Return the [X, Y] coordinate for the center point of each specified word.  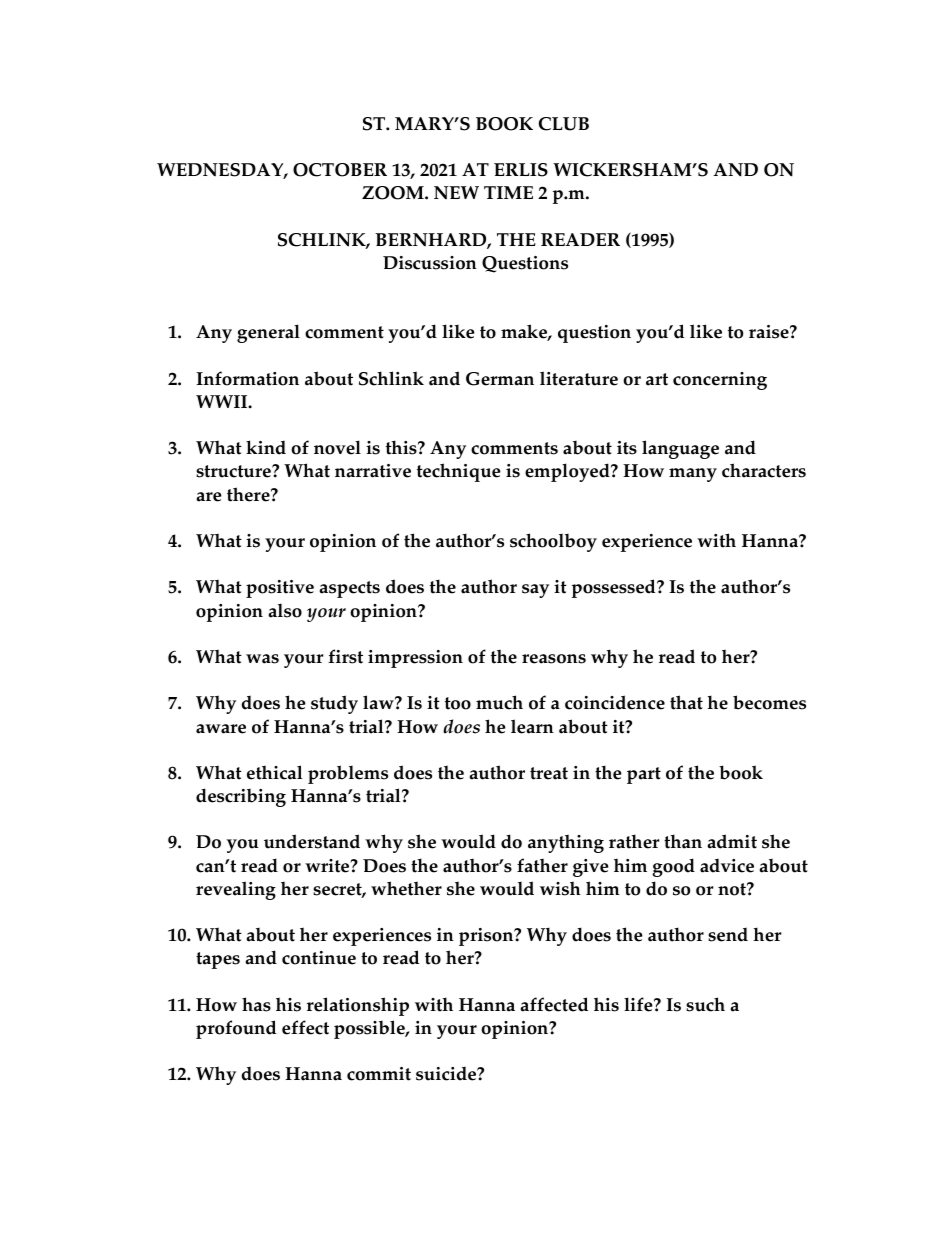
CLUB [564, 124]
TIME [508, 192]
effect [305, 1027]
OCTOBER [340, 170]
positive [280, 589]
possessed [615, 588]
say [535, 591]
